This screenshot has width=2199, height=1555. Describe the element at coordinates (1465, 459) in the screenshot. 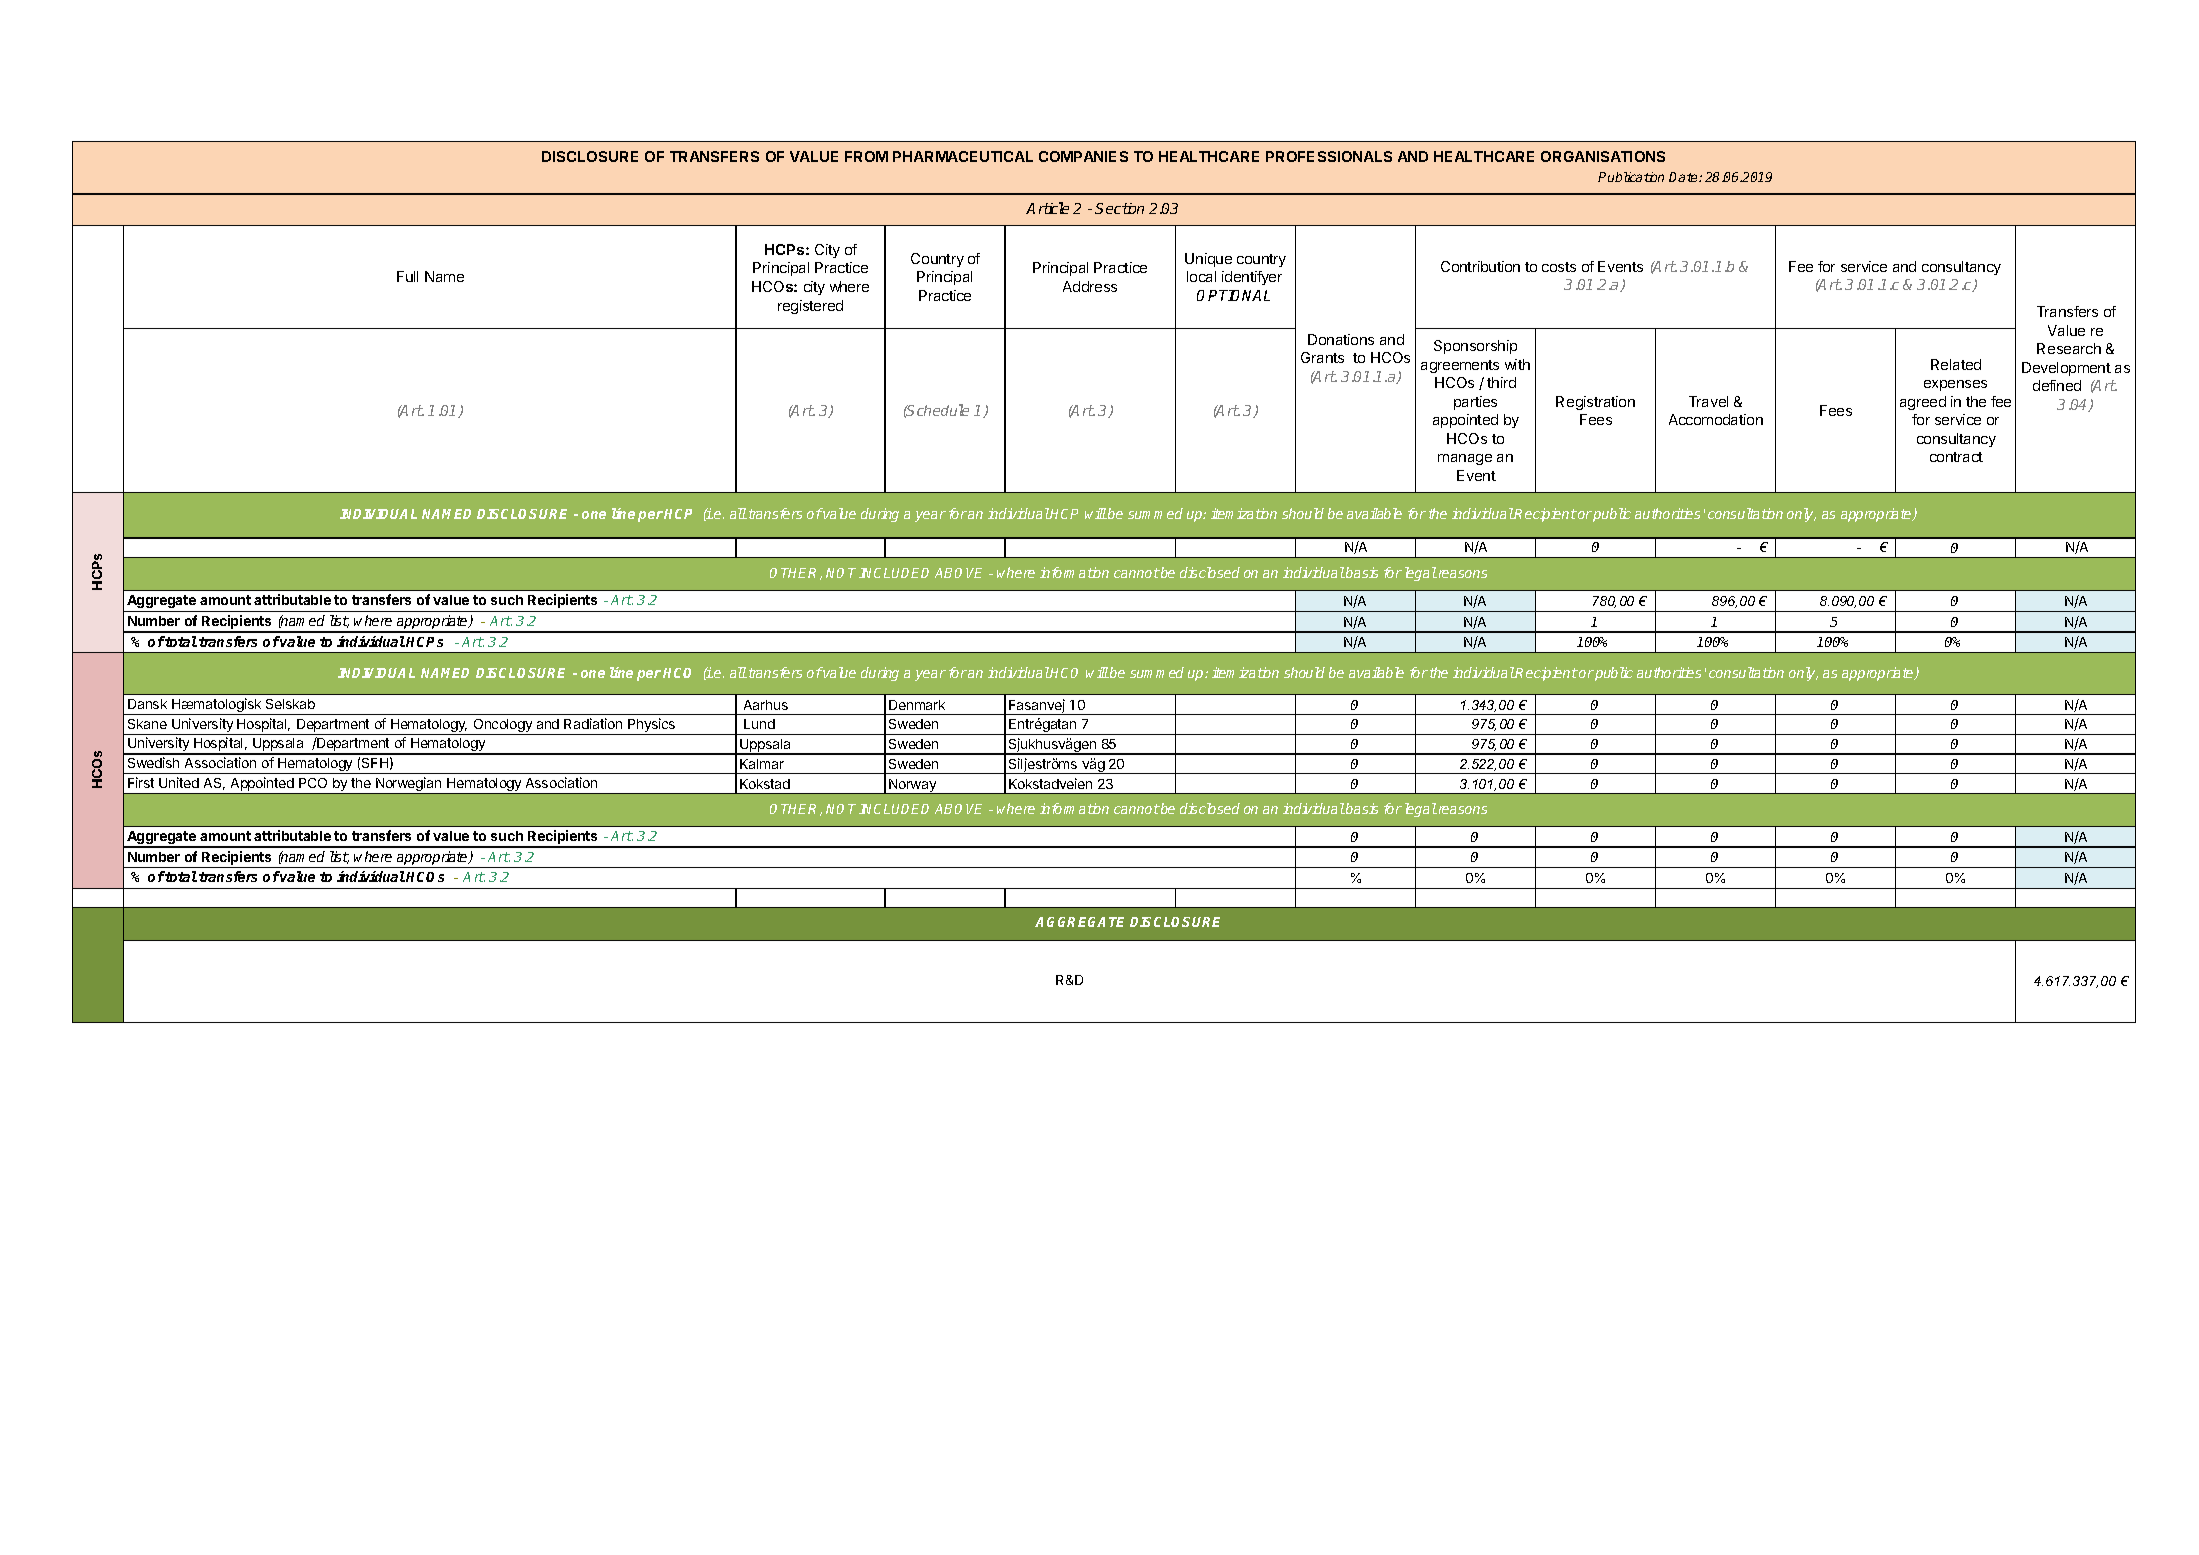

I see `manage` at that location.
